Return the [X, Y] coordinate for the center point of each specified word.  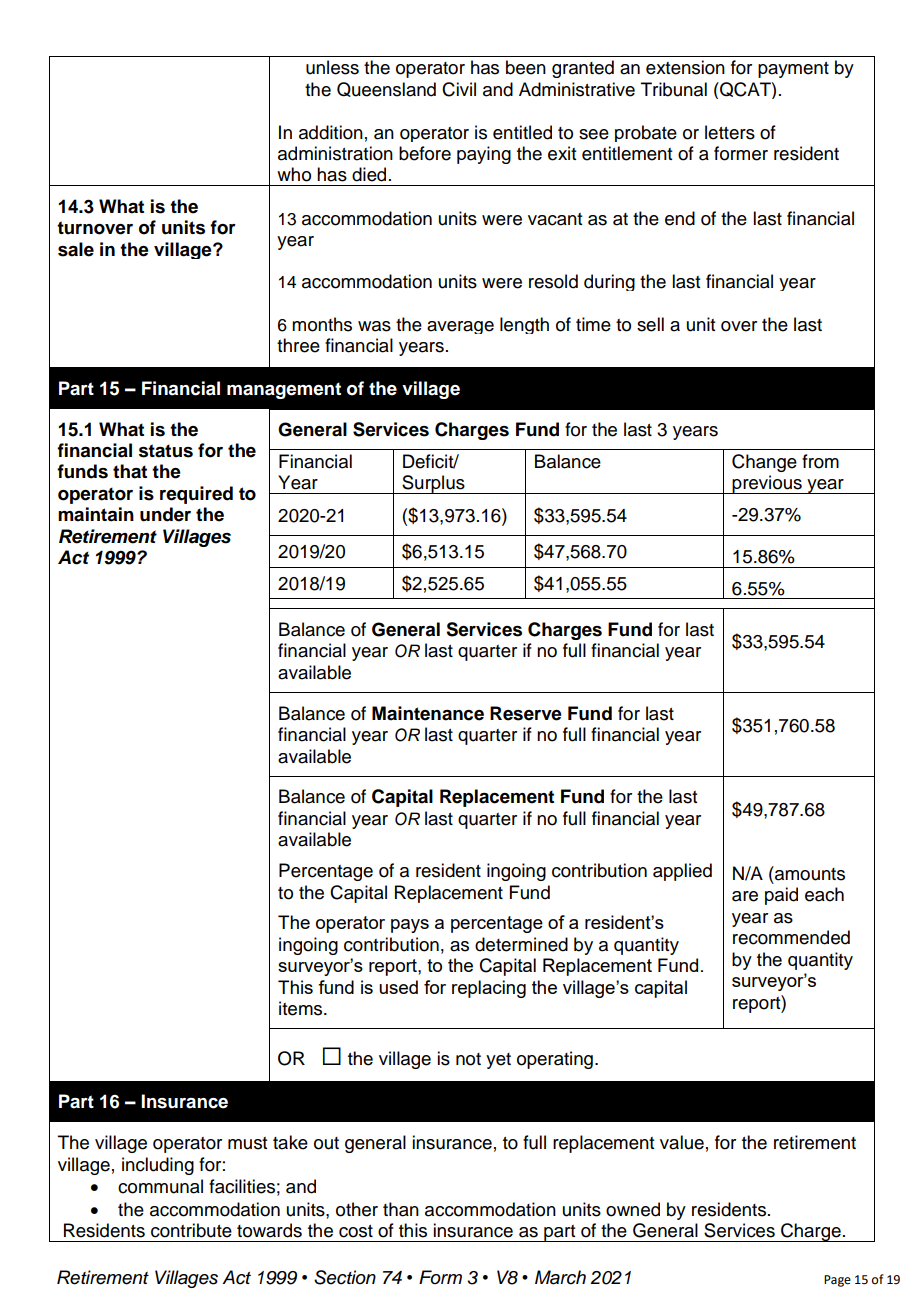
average [460, 327]
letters [730, 132]
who [294, 174]
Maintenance [428, 713]
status [166, 451]
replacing [489, 989]
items [302, 1008]
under [165, 514]
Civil [459, 89]
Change [764, 463]
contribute [191, 1230]
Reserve [526, 713]
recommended [791, 937]
